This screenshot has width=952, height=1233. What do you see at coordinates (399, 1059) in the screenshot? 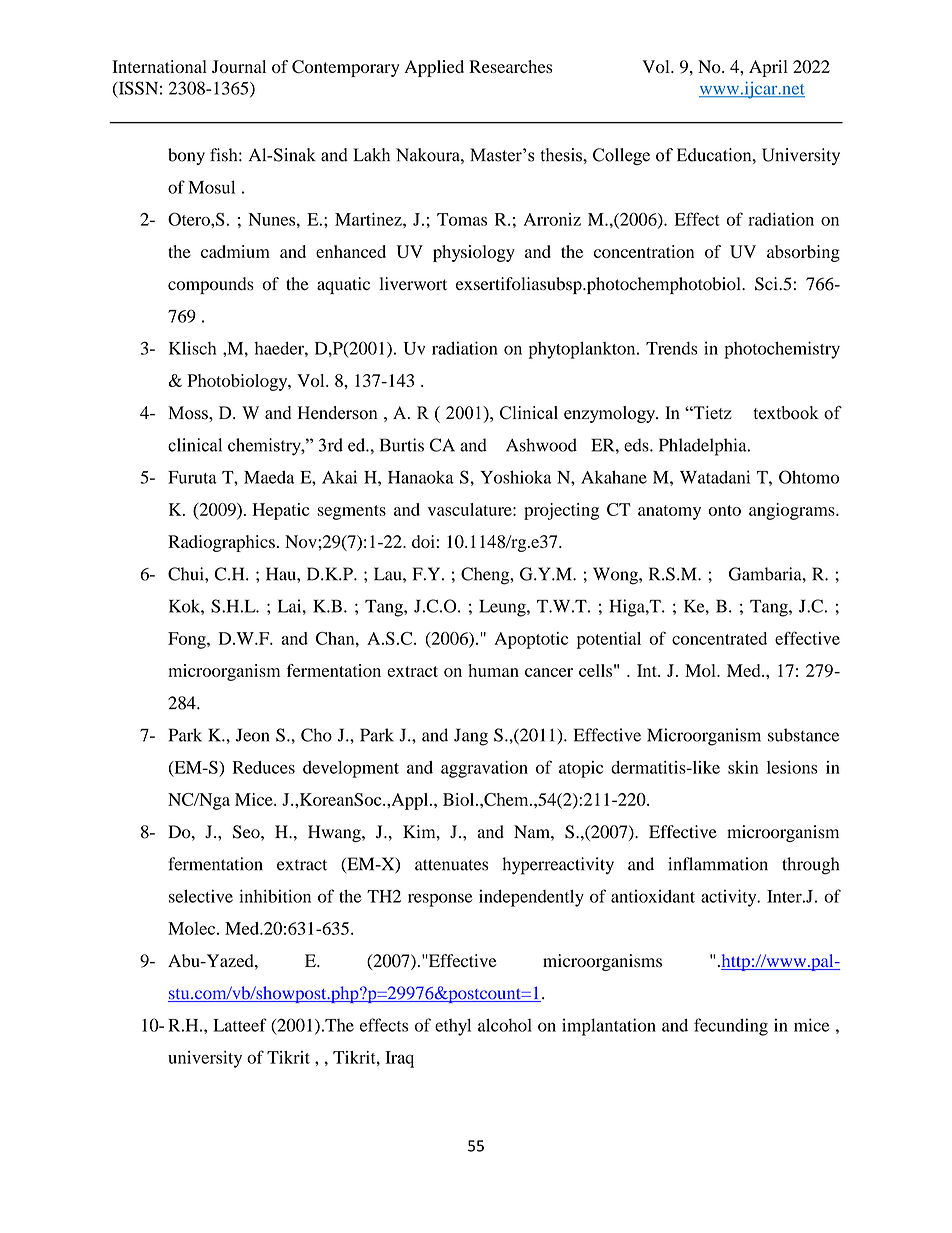
I see `Iraq` at bounding box center [399, 1059].
